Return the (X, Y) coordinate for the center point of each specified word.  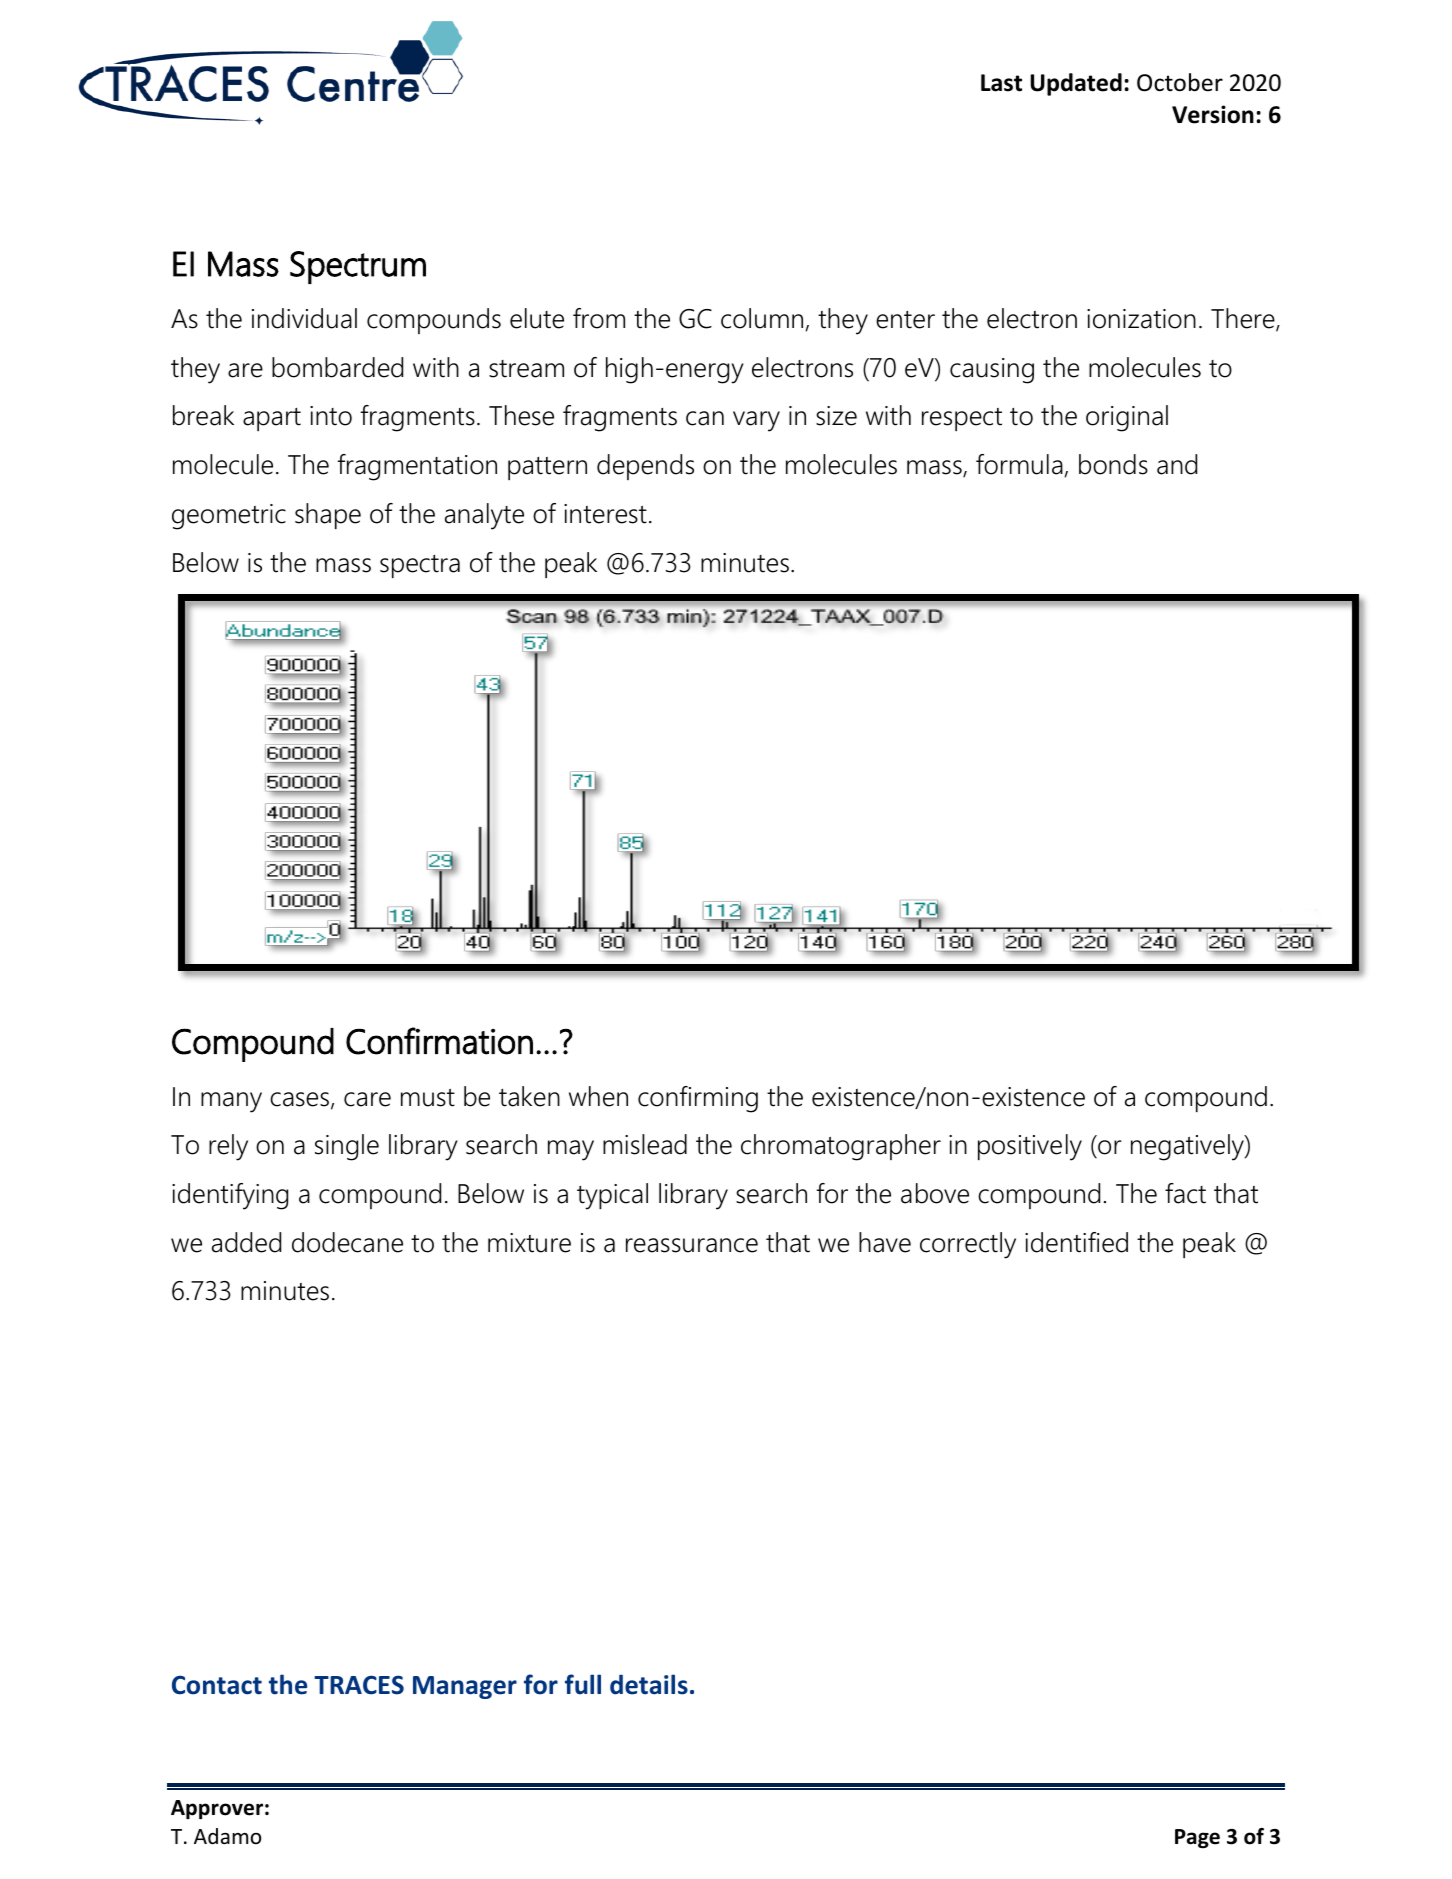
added (246, 1242)
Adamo (227, 1836)
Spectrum (358, 267)
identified (1076, 1242)
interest (605, 514)
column (762, 318)
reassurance (692, 1245)
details (649, 1684)
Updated (1076, 84)
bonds (1113, 464)
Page (1197, 1839)
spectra (420, 566)
